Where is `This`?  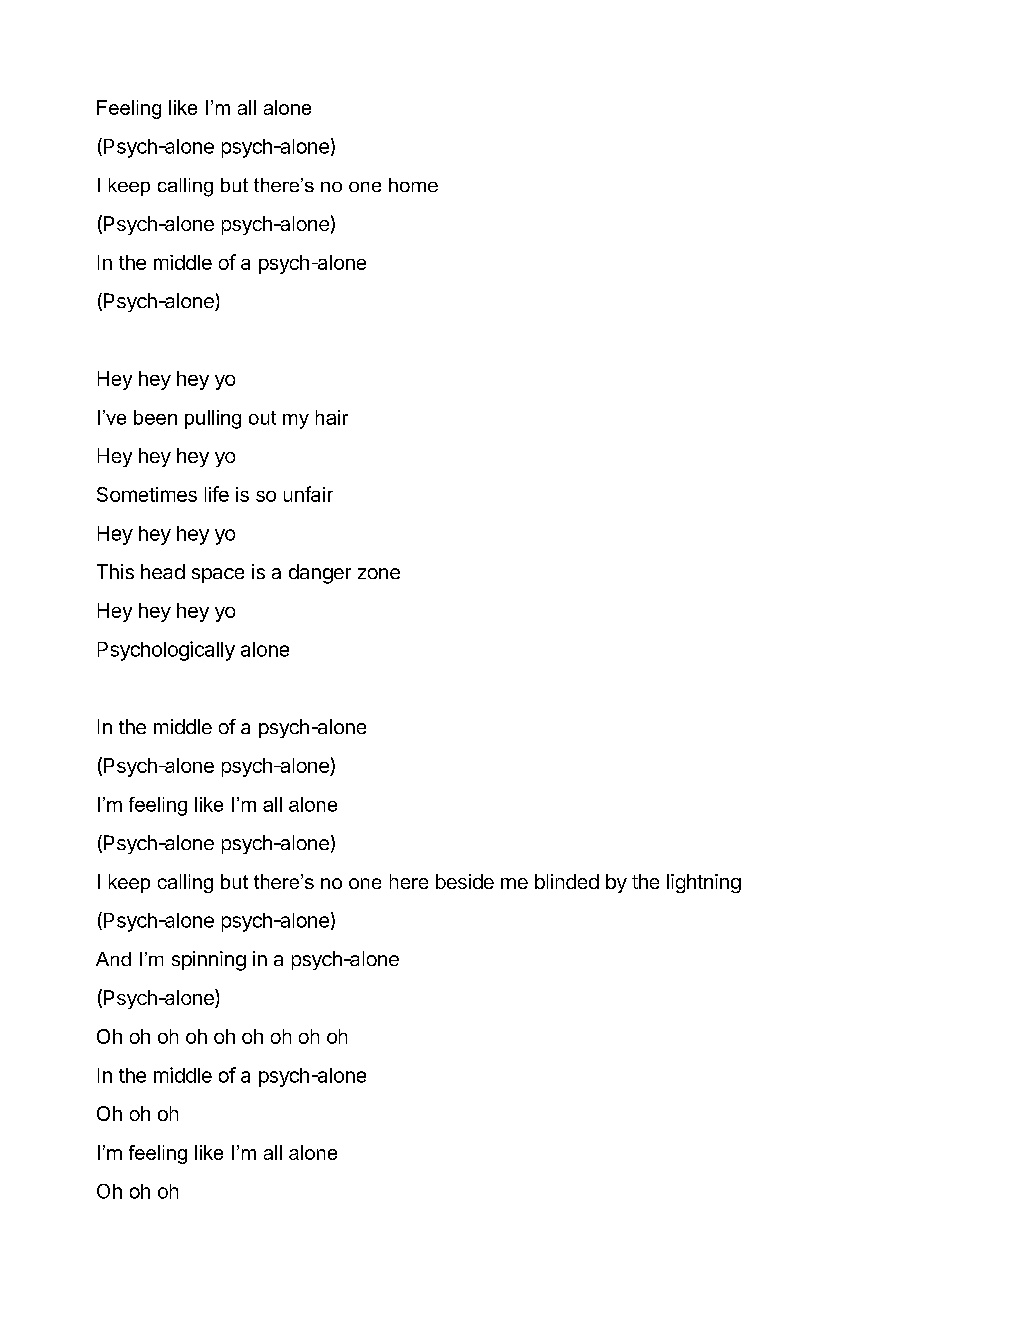
This is located at coordinates (115, 571).
